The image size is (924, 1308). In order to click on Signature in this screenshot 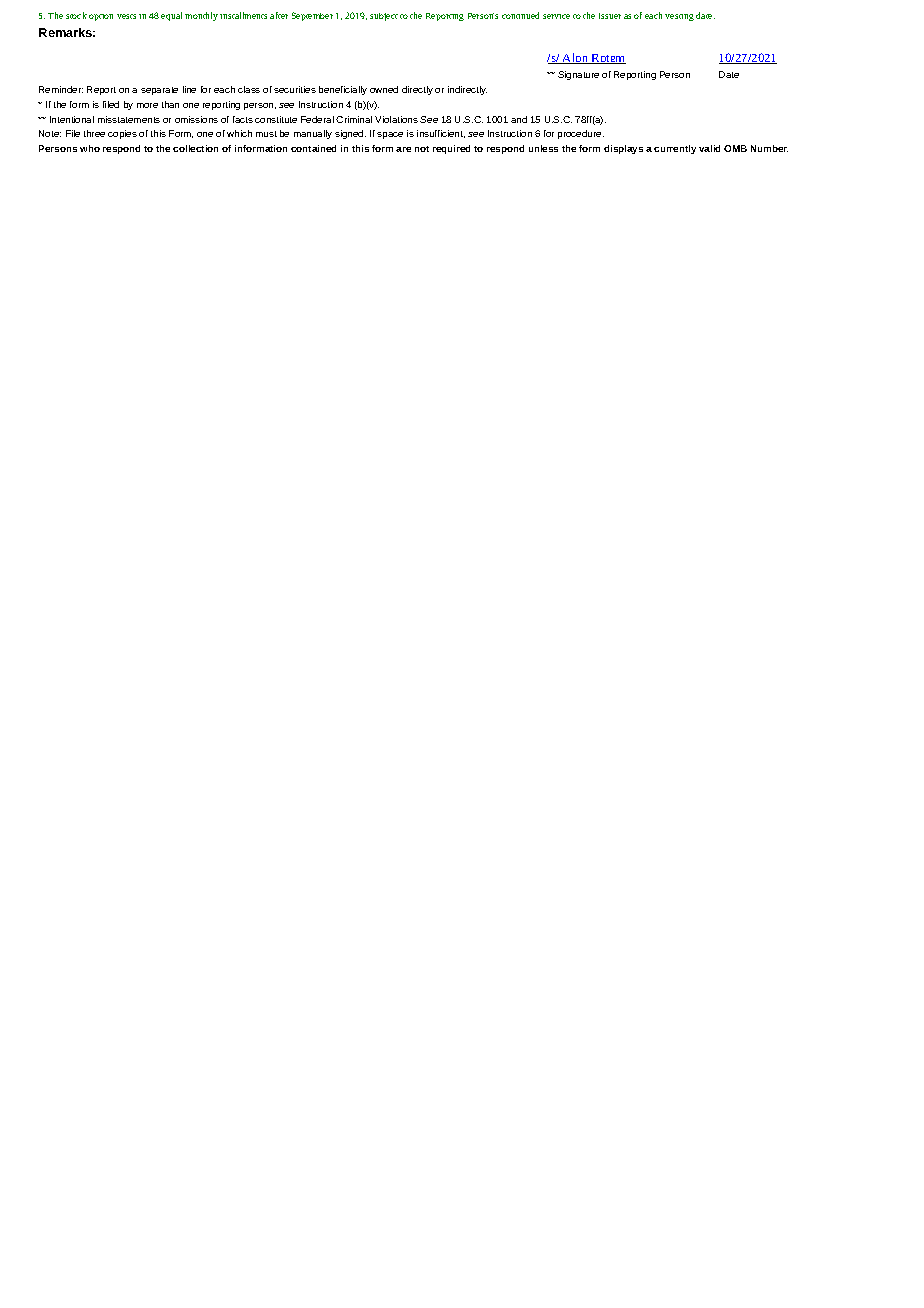, I will do `click(578, 75)`.
